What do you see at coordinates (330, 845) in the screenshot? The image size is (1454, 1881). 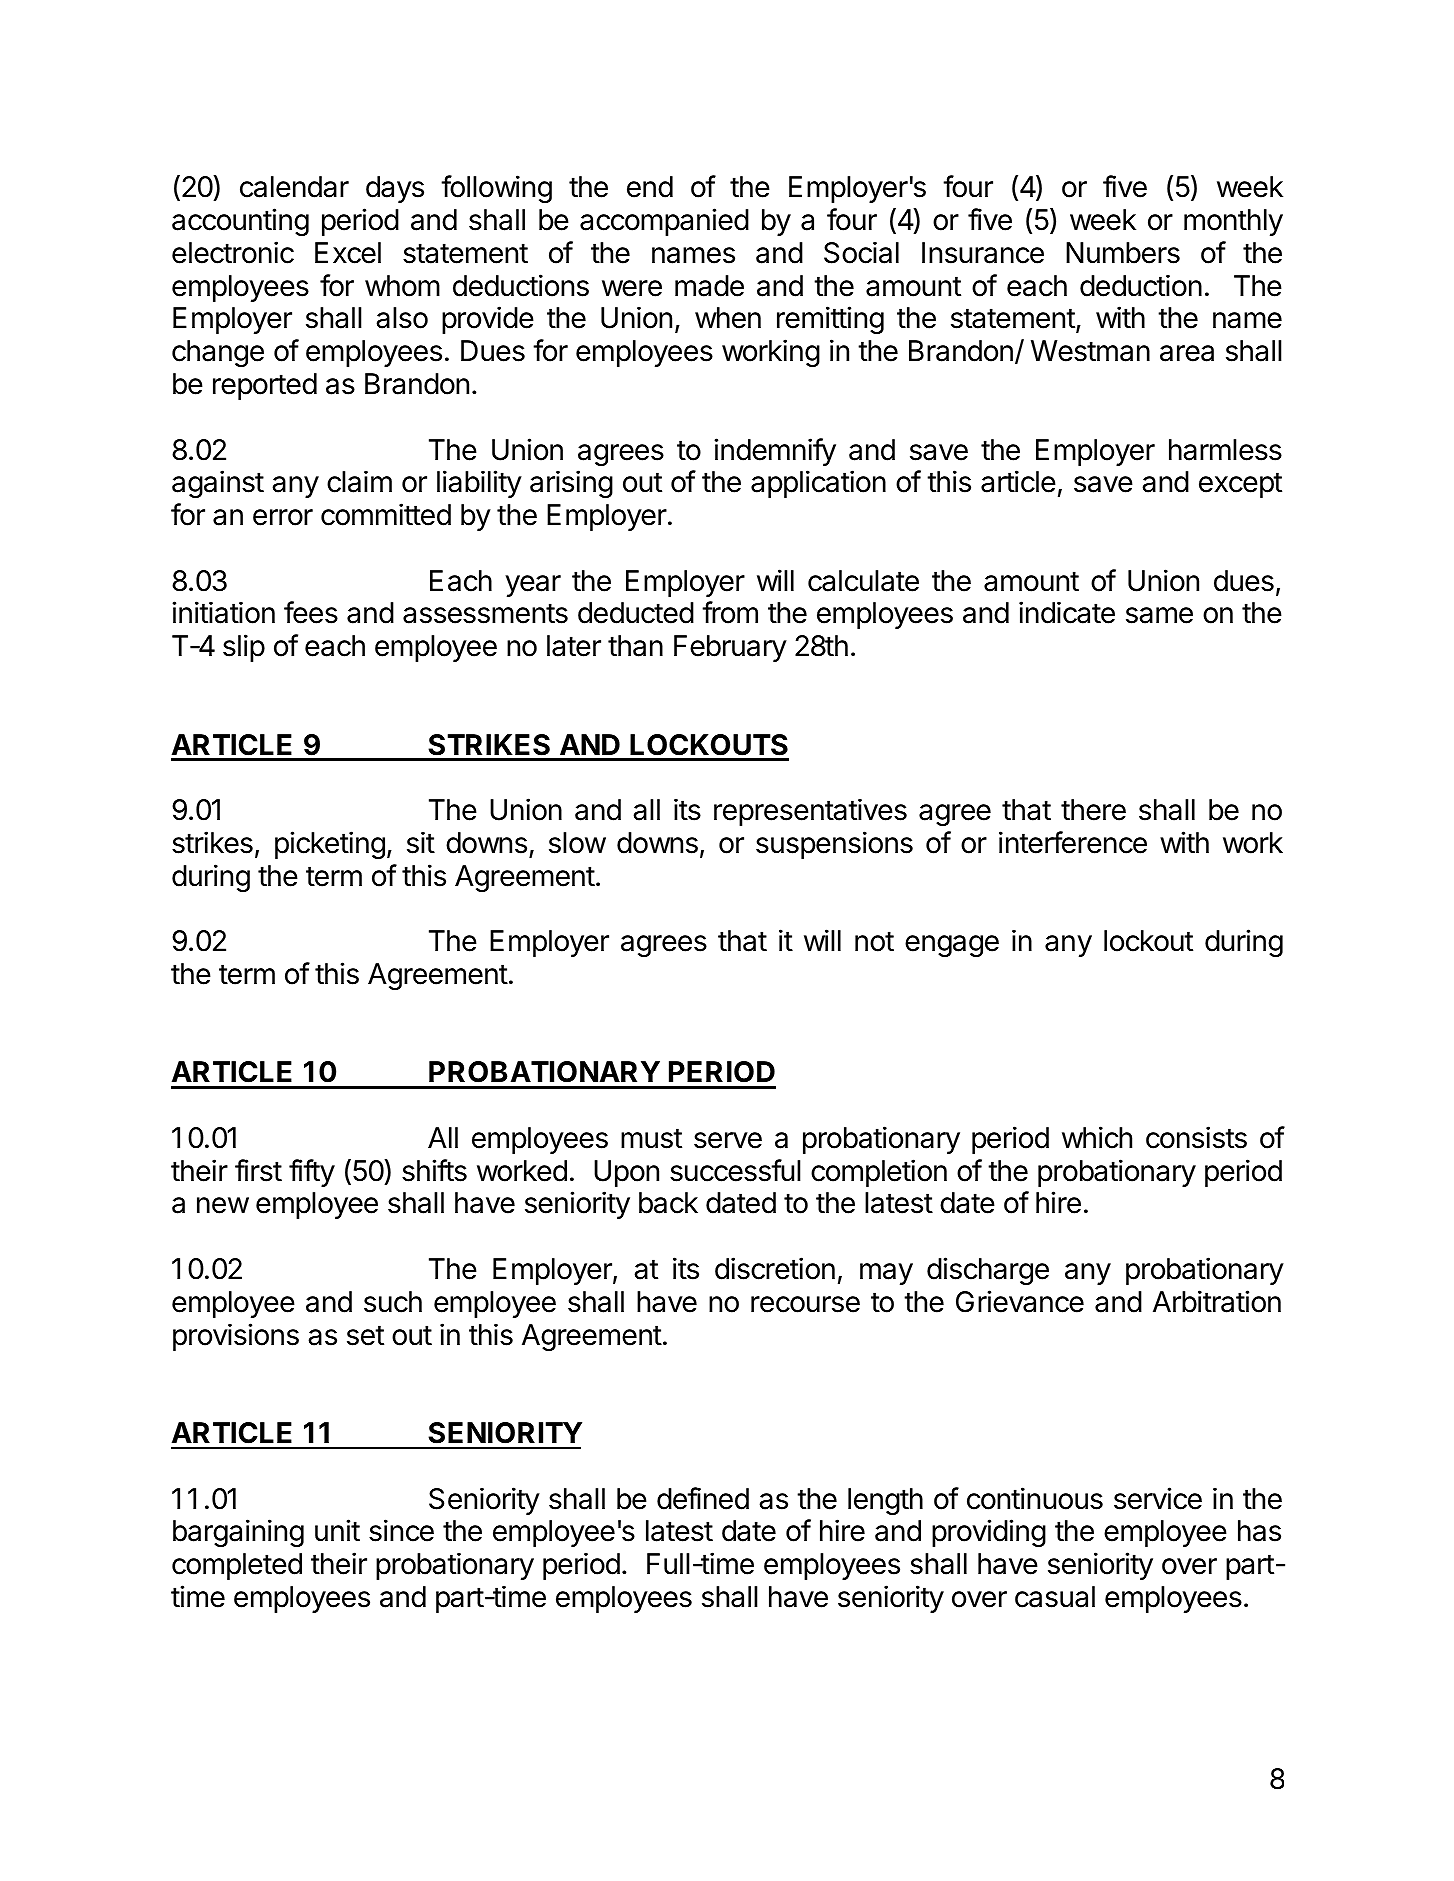 I see `picketing` at bounding box center [330, 845].
